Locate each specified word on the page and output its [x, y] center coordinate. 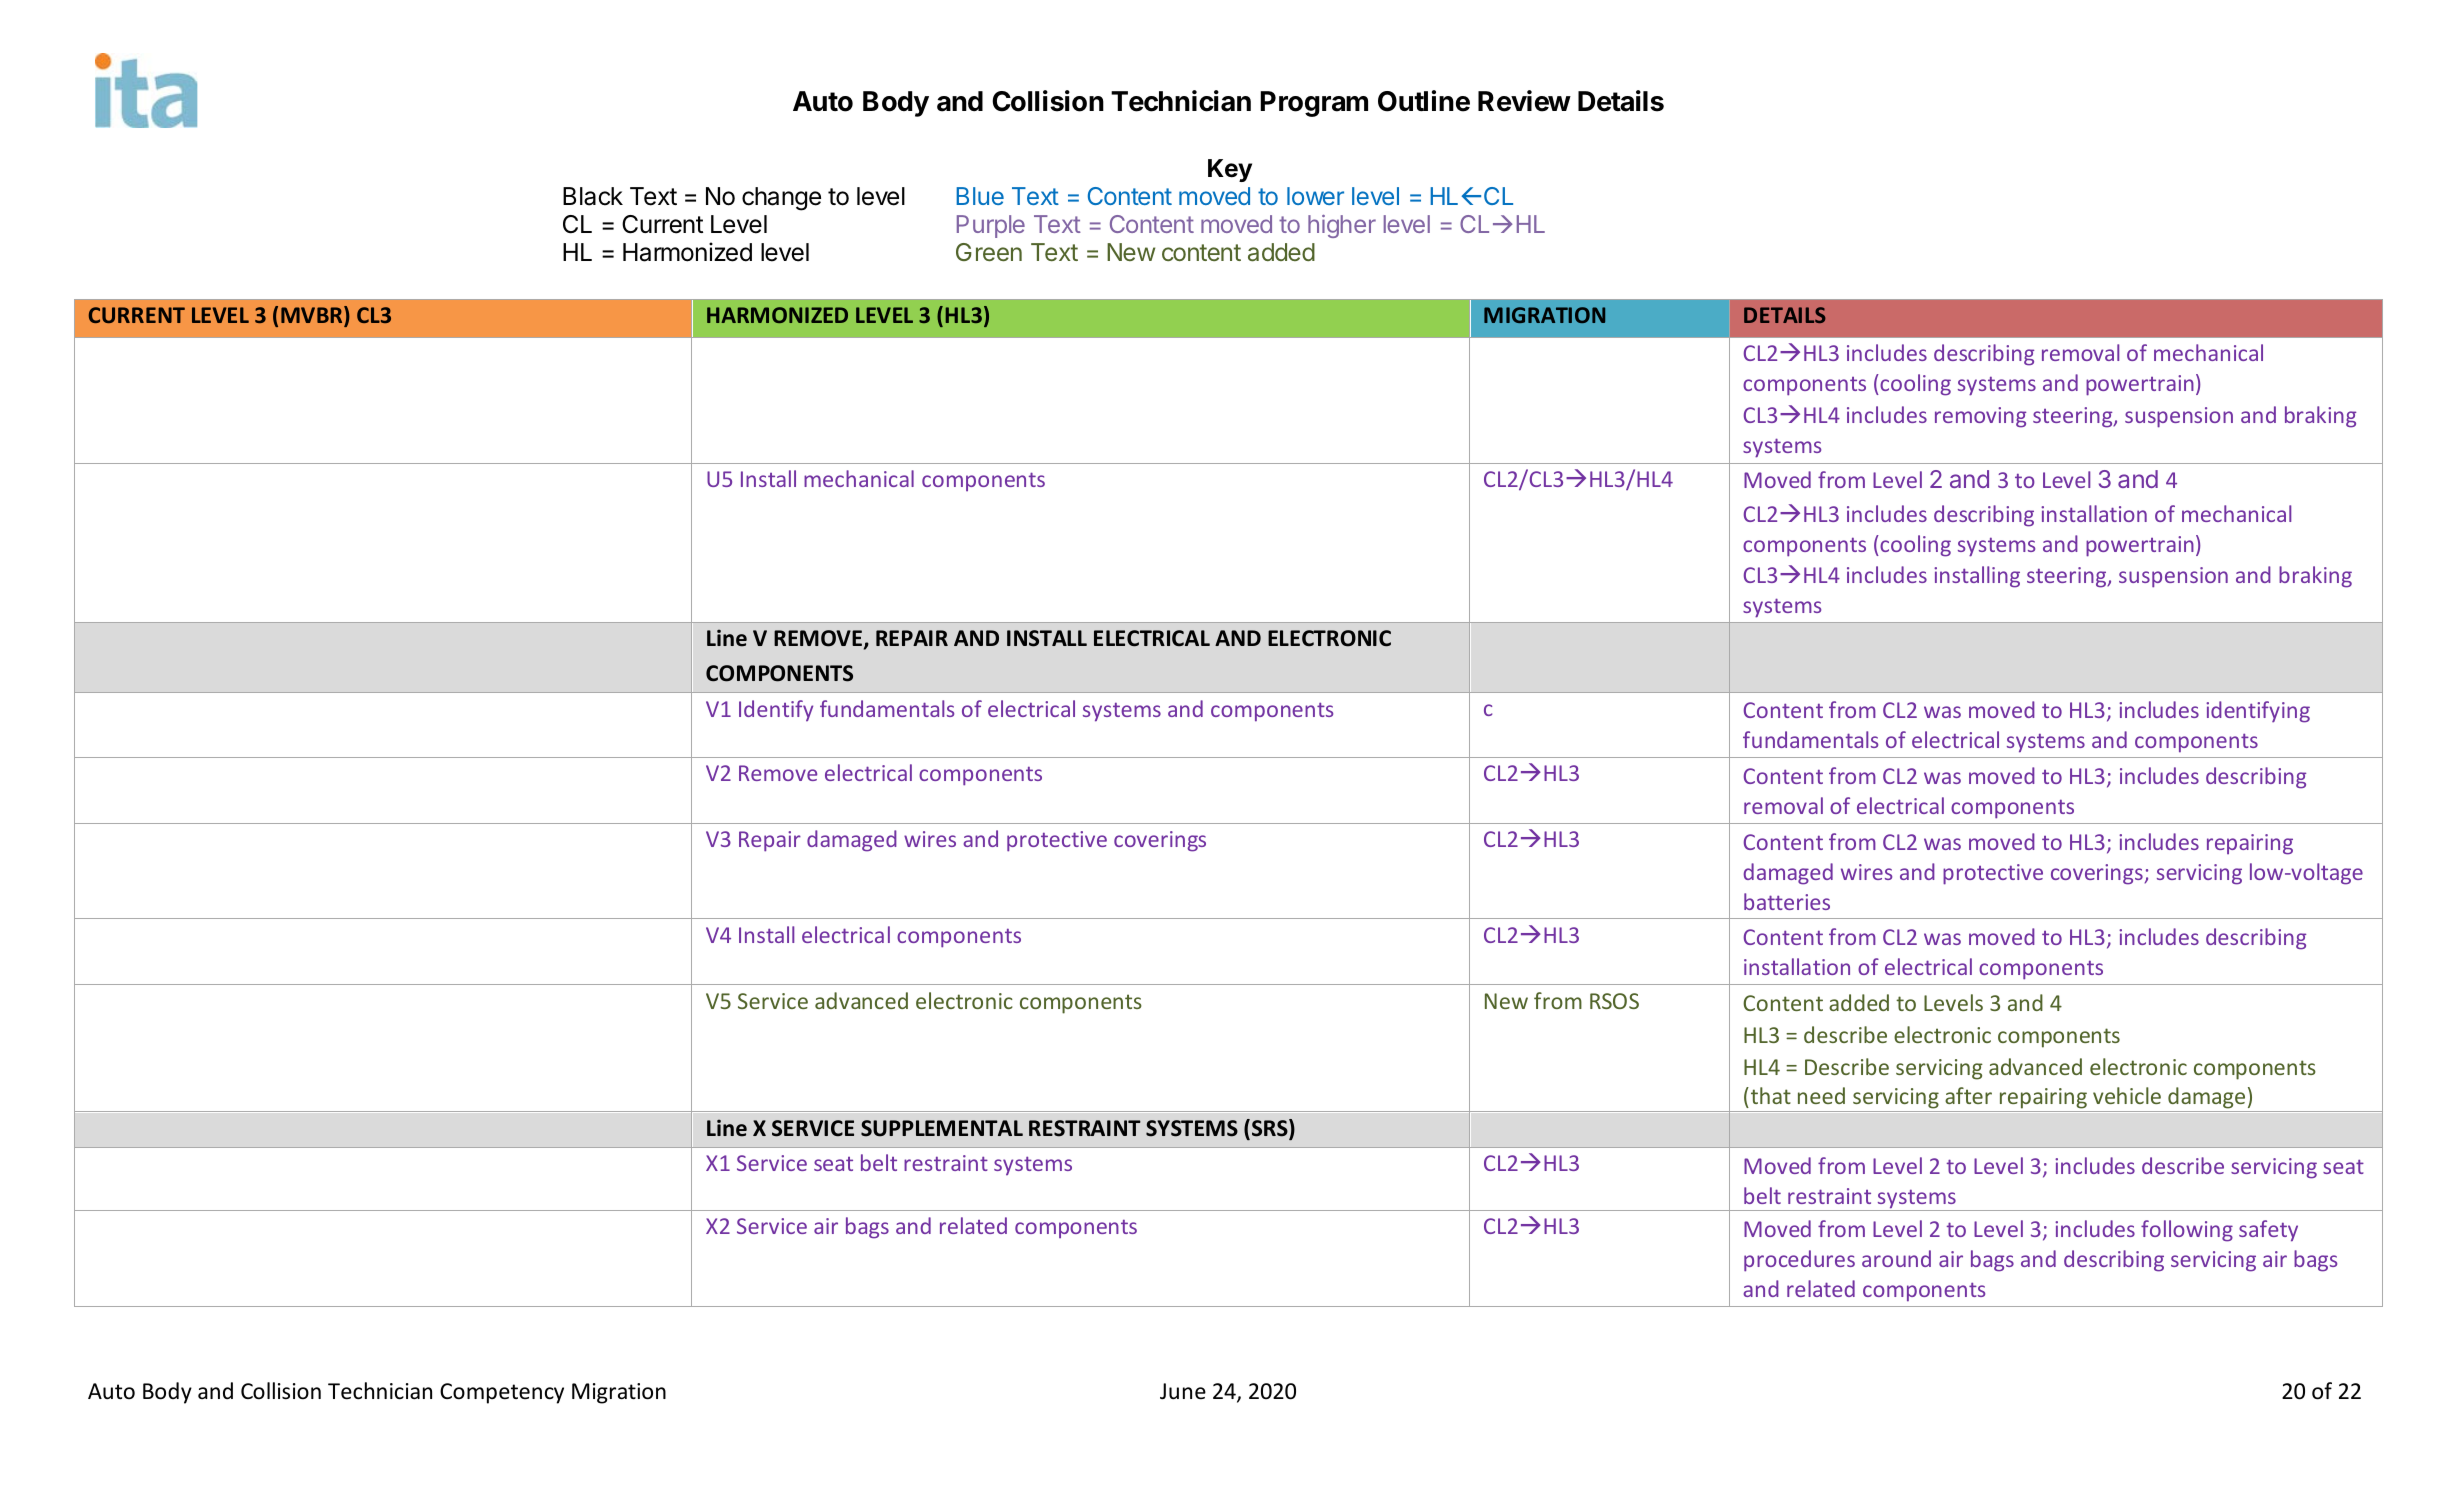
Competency [502, 1393]
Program [1314, 104]
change [781, 199]
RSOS [1614, 1001]
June [1183, 1391]
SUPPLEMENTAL [942, 1128]
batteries [1787, 901]
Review [1524, 101]
